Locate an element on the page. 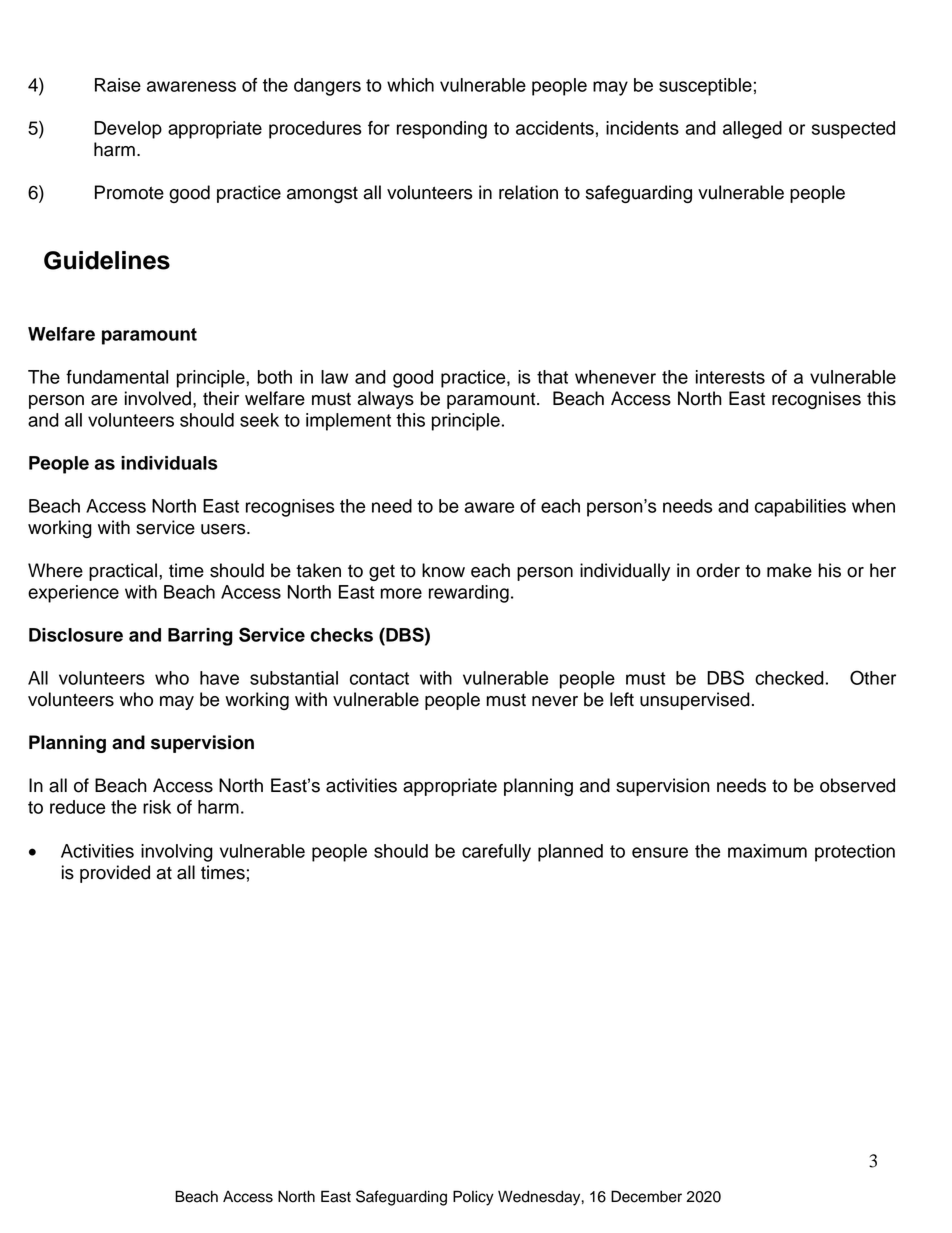  Develop is located at coordinates (128, 130).
